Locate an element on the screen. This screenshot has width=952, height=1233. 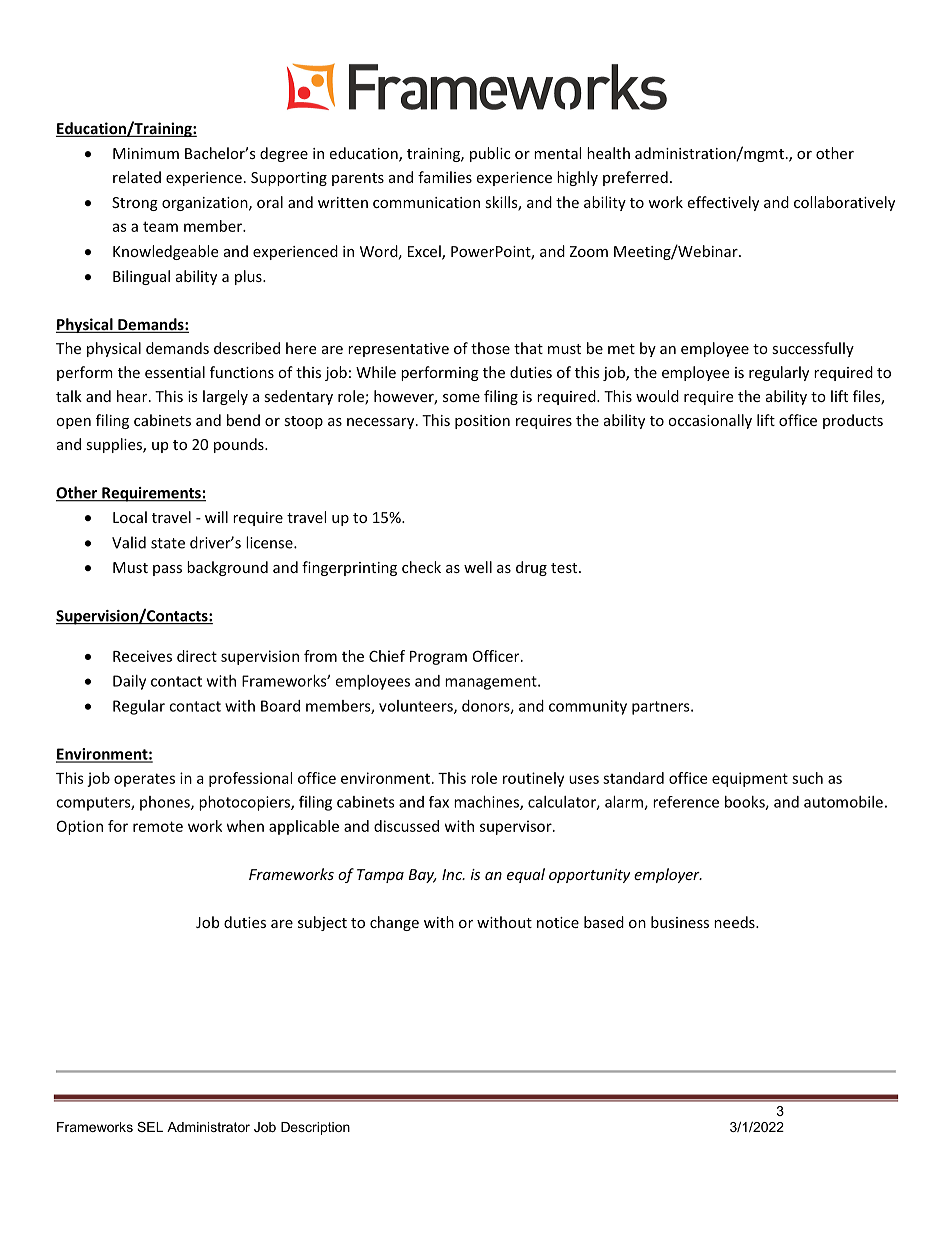
remote is located at coordinates (158, 826).
